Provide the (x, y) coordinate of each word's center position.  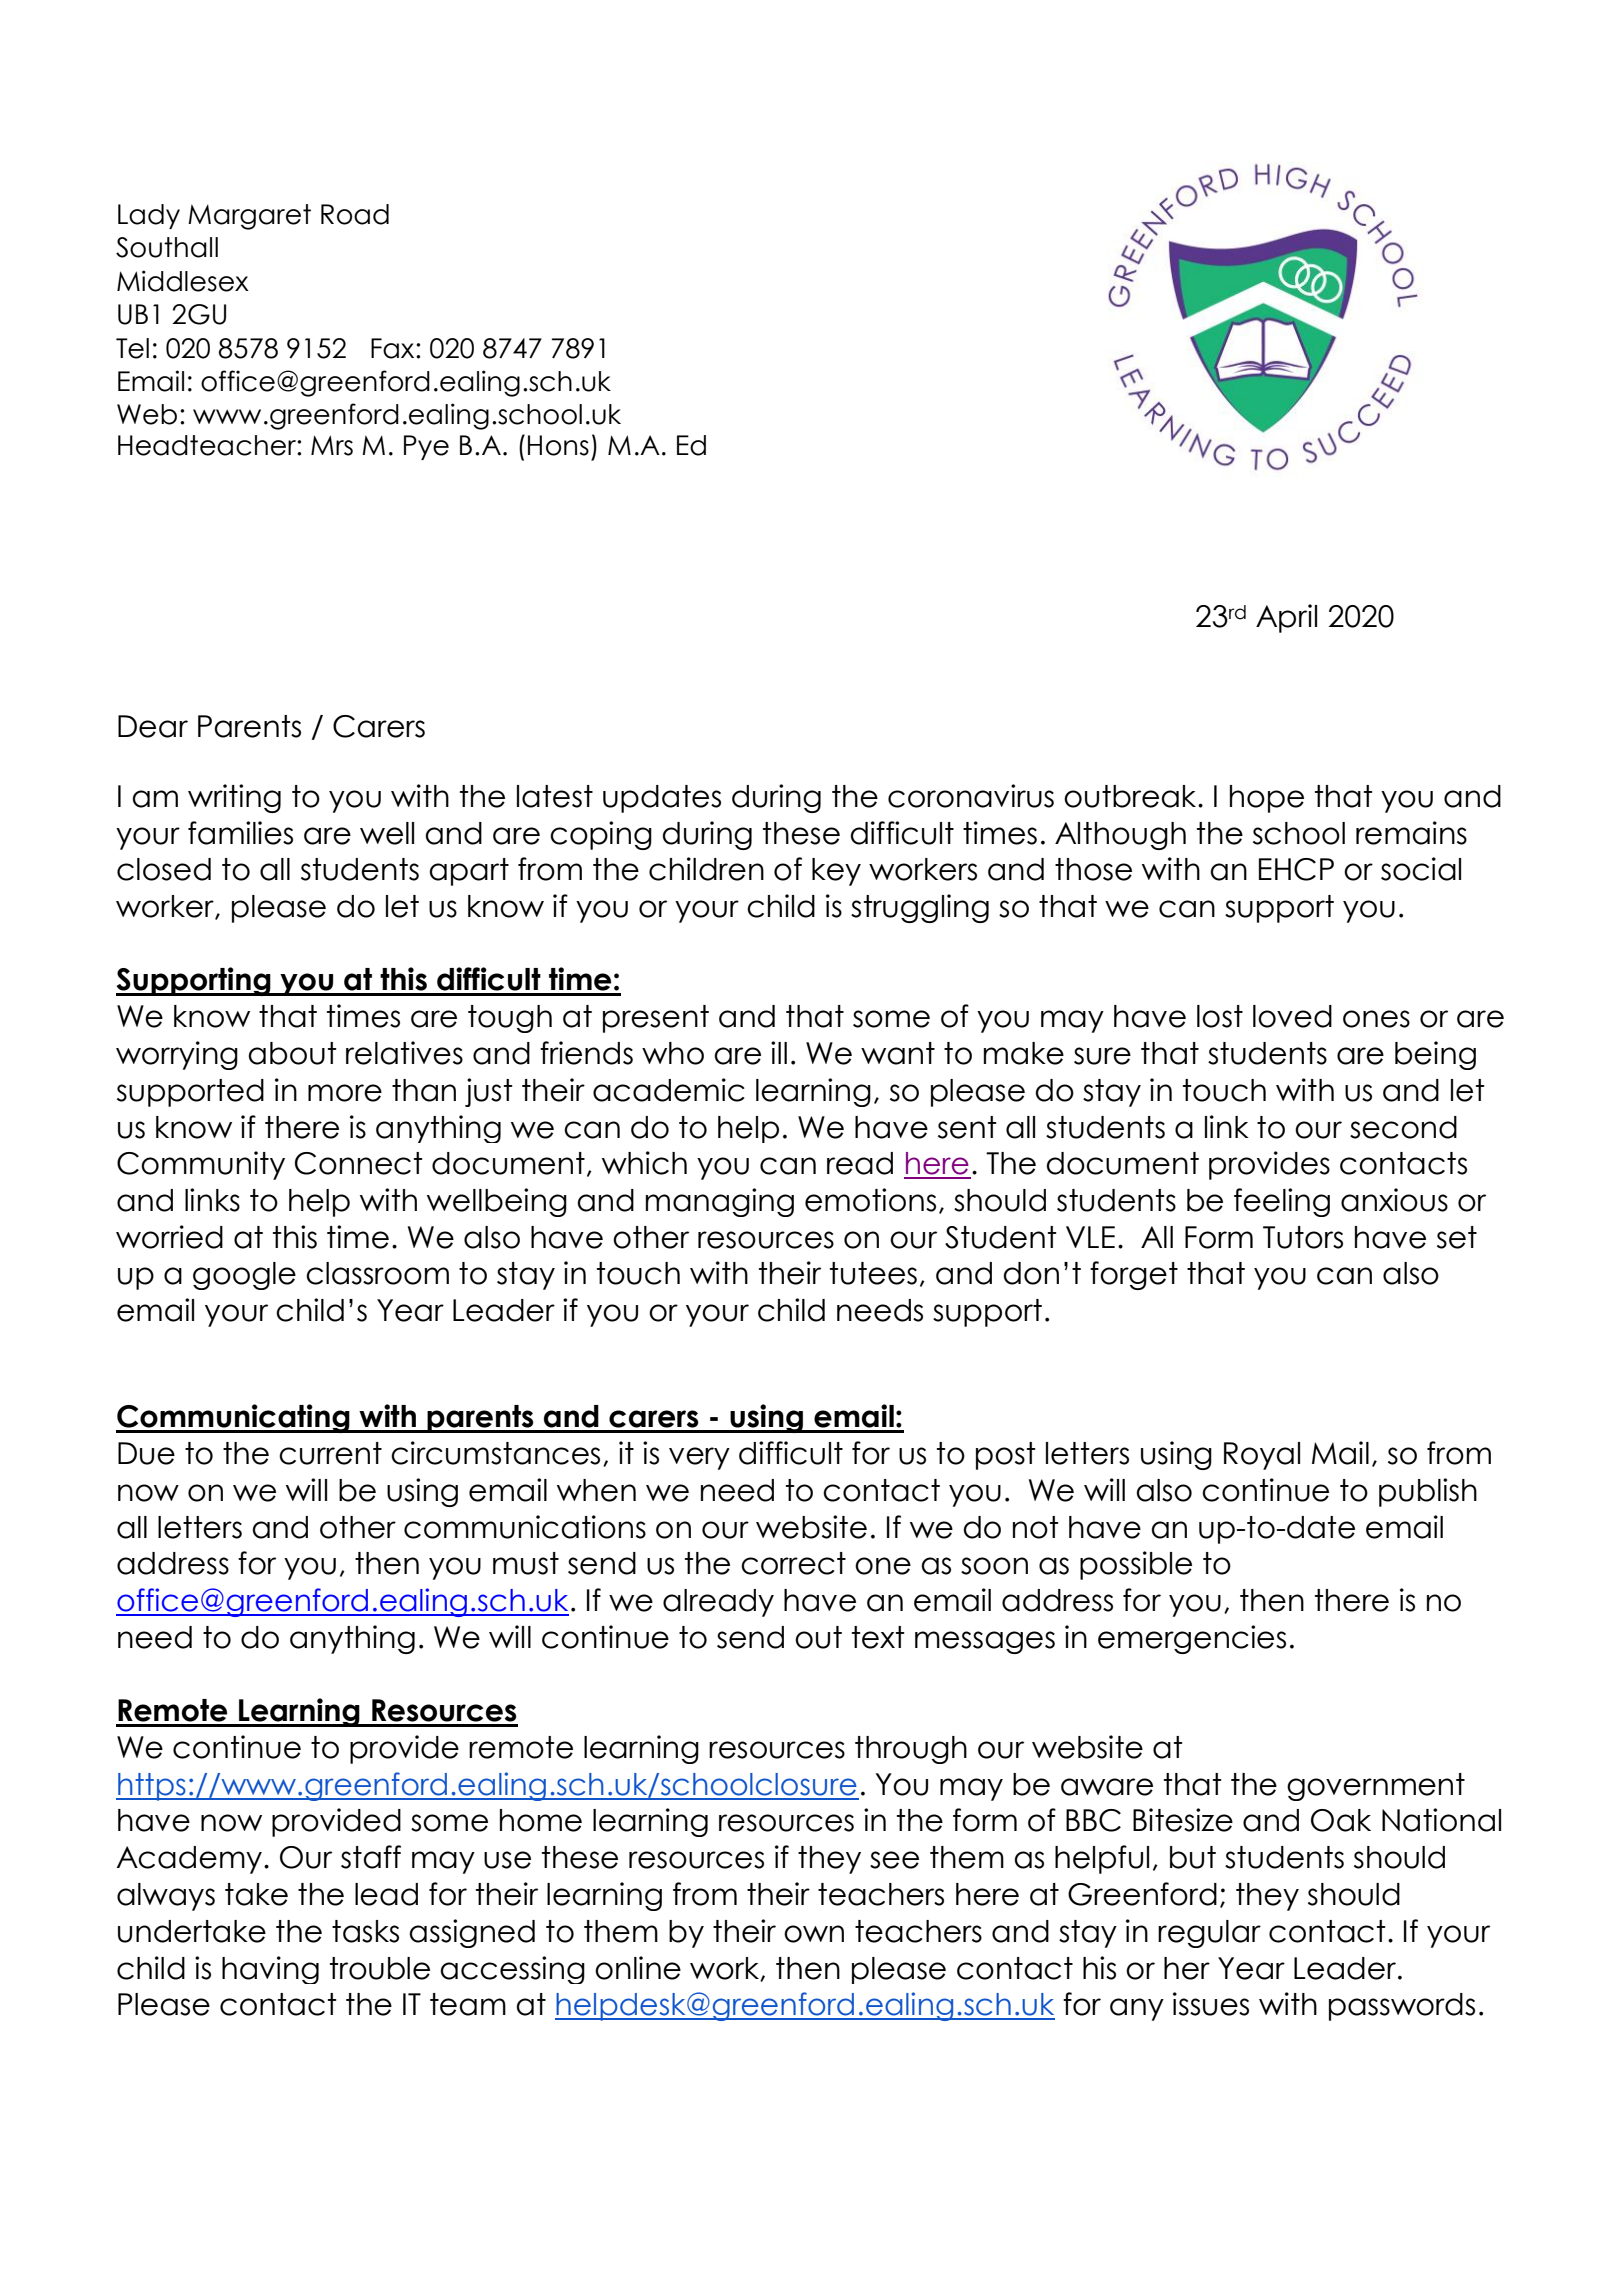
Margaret (249, 217)
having (270, 1970)
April (1286, 618)
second (1403, 1127)
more (345, 1093)
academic (669, 1090)
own (814, 1934)
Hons (558, 445)
